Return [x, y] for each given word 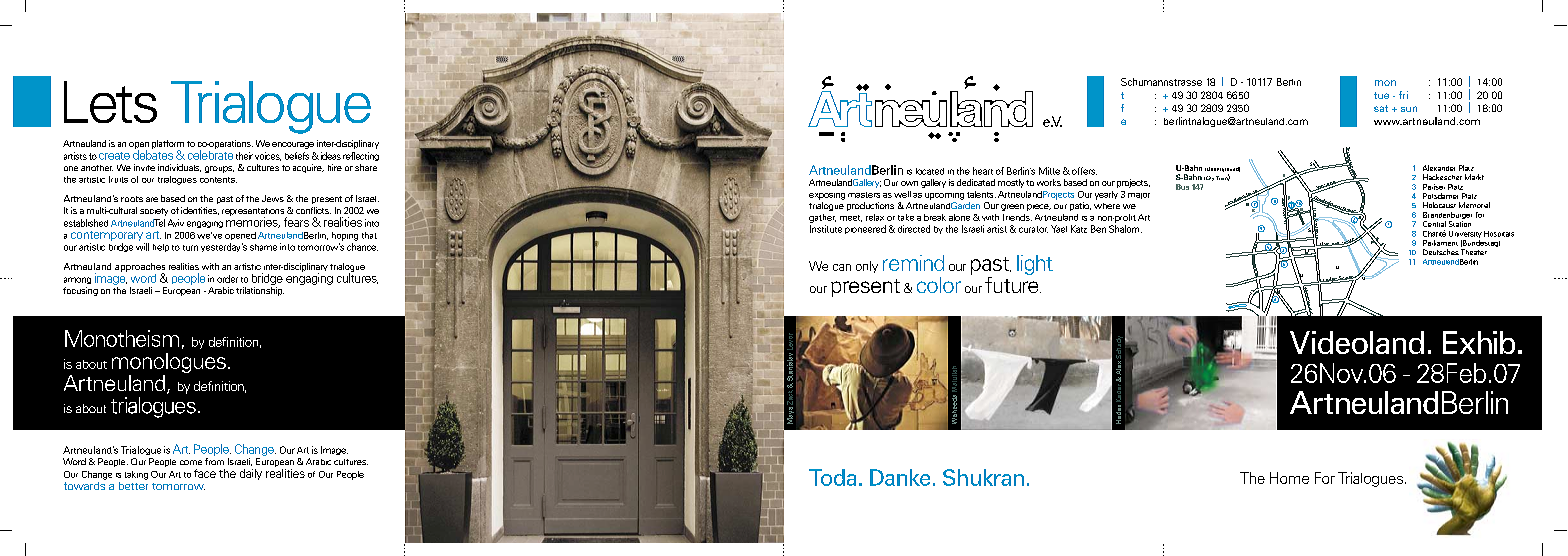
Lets [110, 102]
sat [1381, 108]
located [930, 171]
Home [1289, 478]
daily [251, 474]
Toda [832, 477]
